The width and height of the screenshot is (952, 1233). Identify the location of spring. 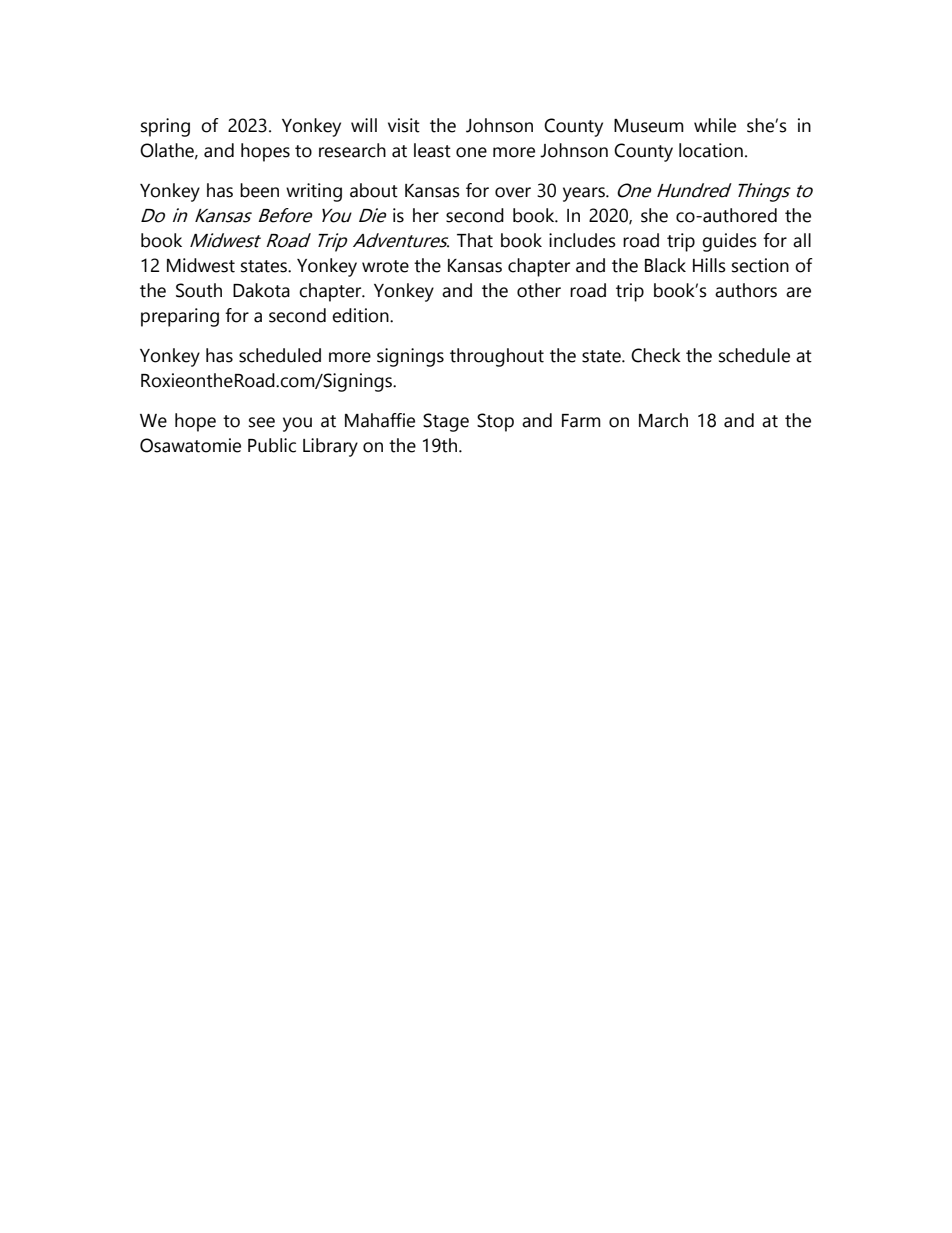
(165, 127).
